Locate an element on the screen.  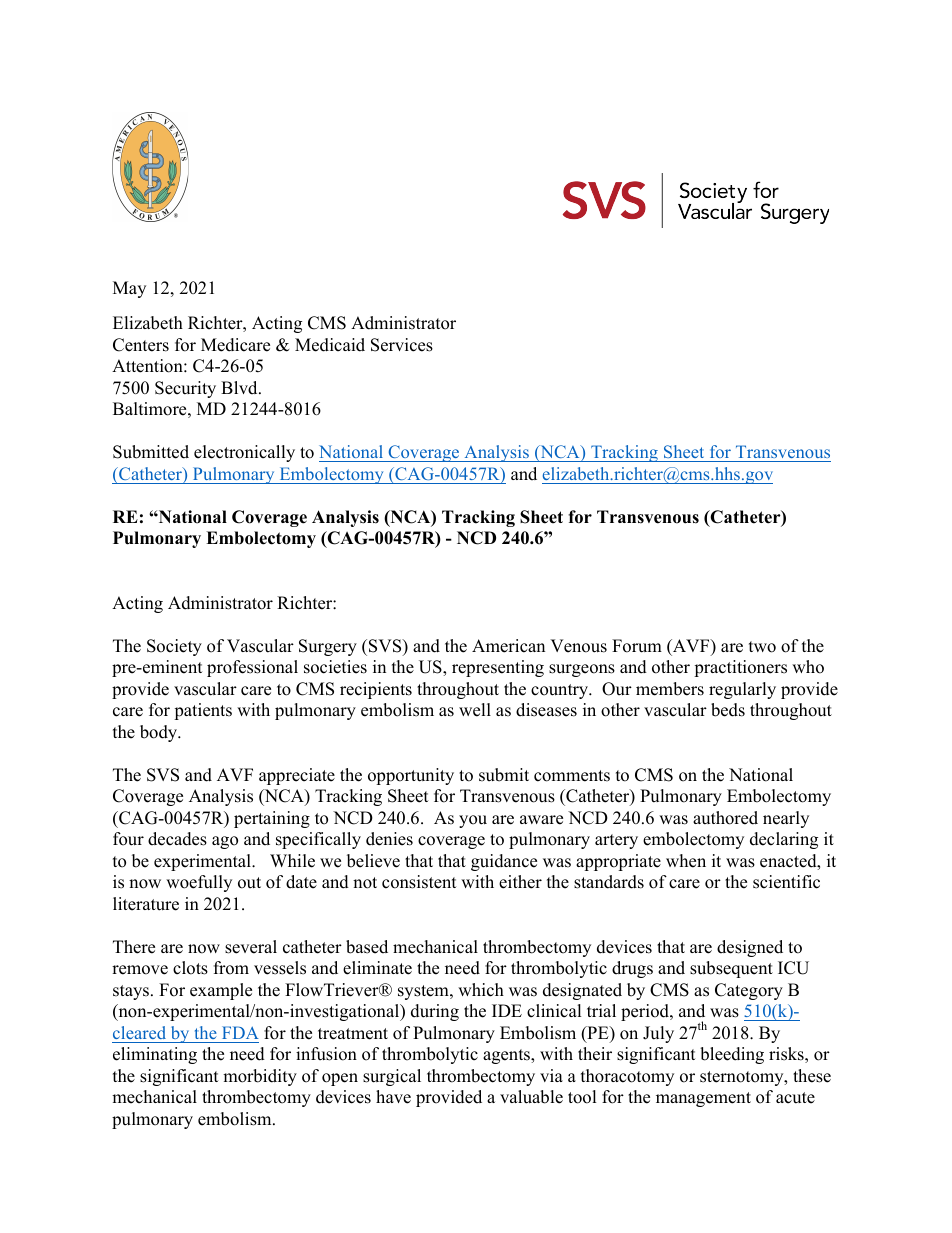
Centers is located at coordinates (141, 345).
